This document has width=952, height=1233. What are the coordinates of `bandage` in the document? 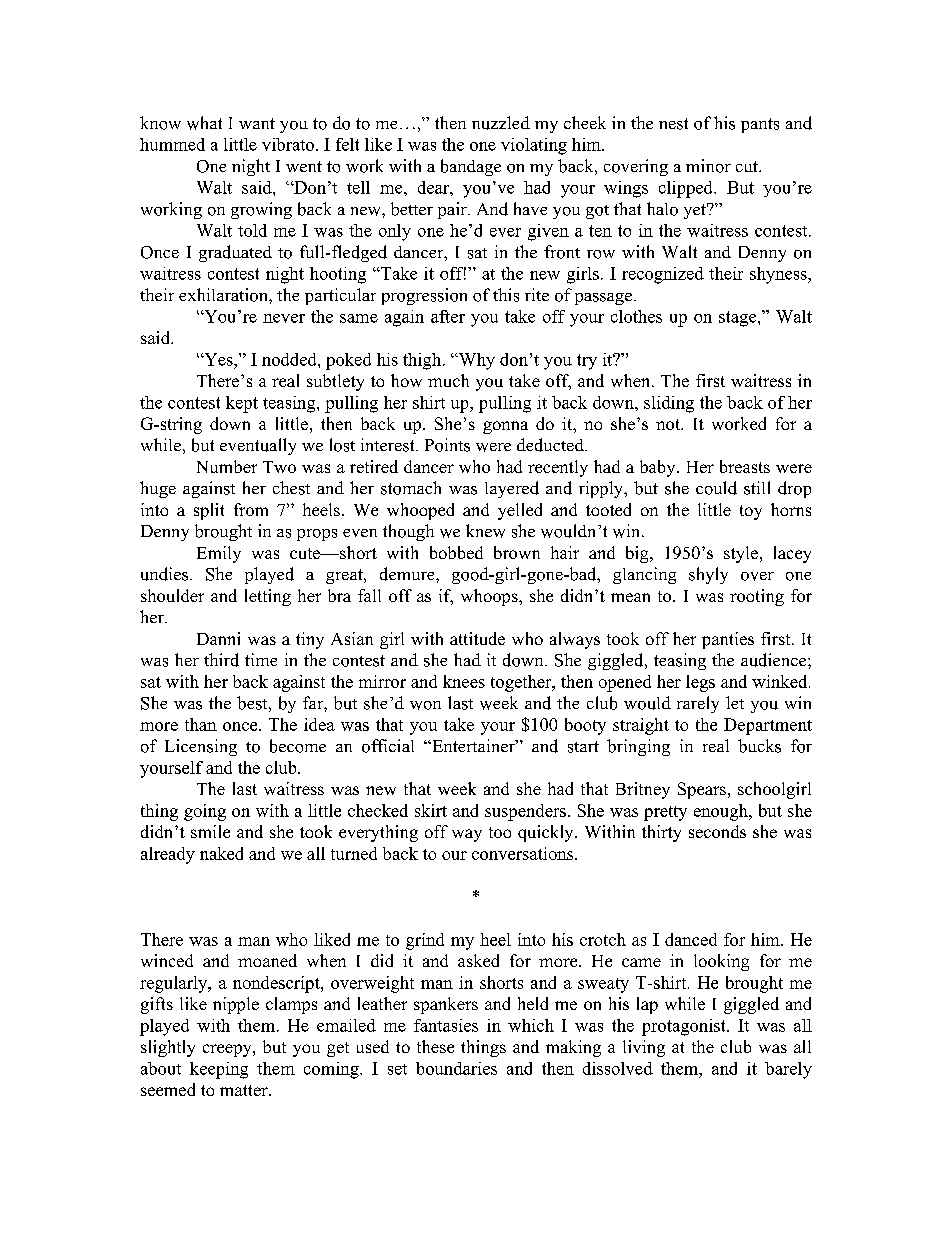 It's located at (471, 167).
